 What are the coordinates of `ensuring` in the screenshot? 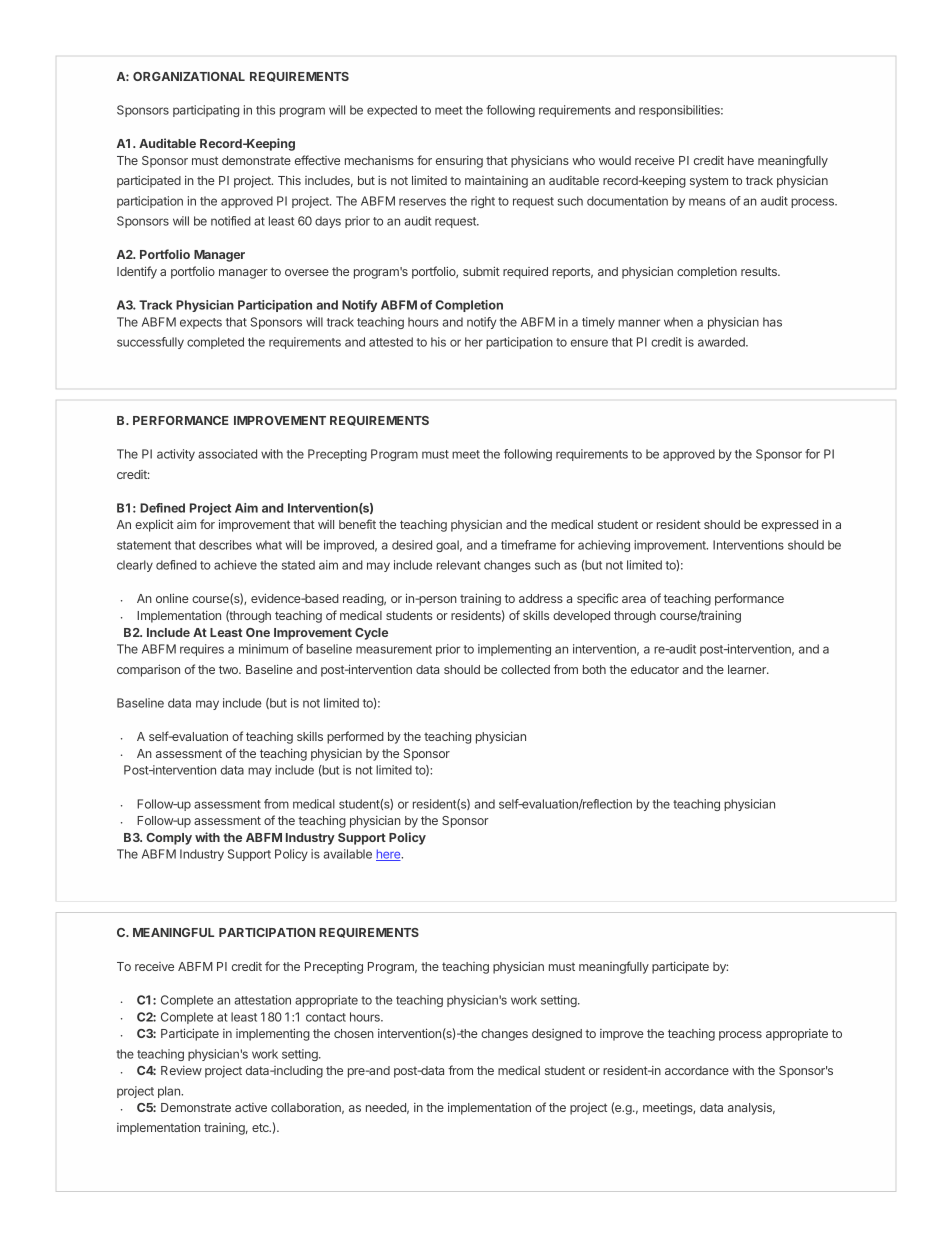 It's located at (459, 162).
